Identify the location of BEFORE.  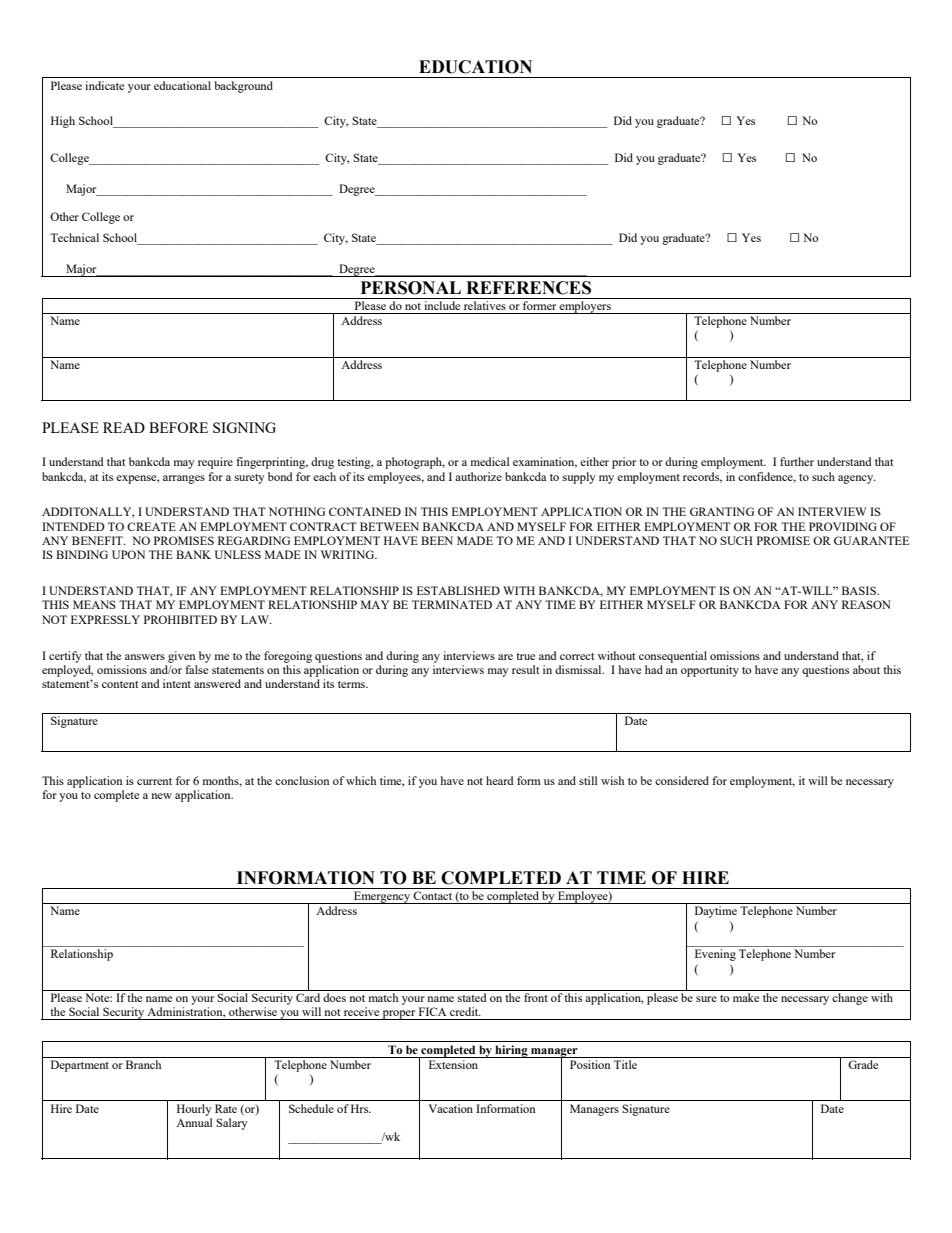
(178, 427).
